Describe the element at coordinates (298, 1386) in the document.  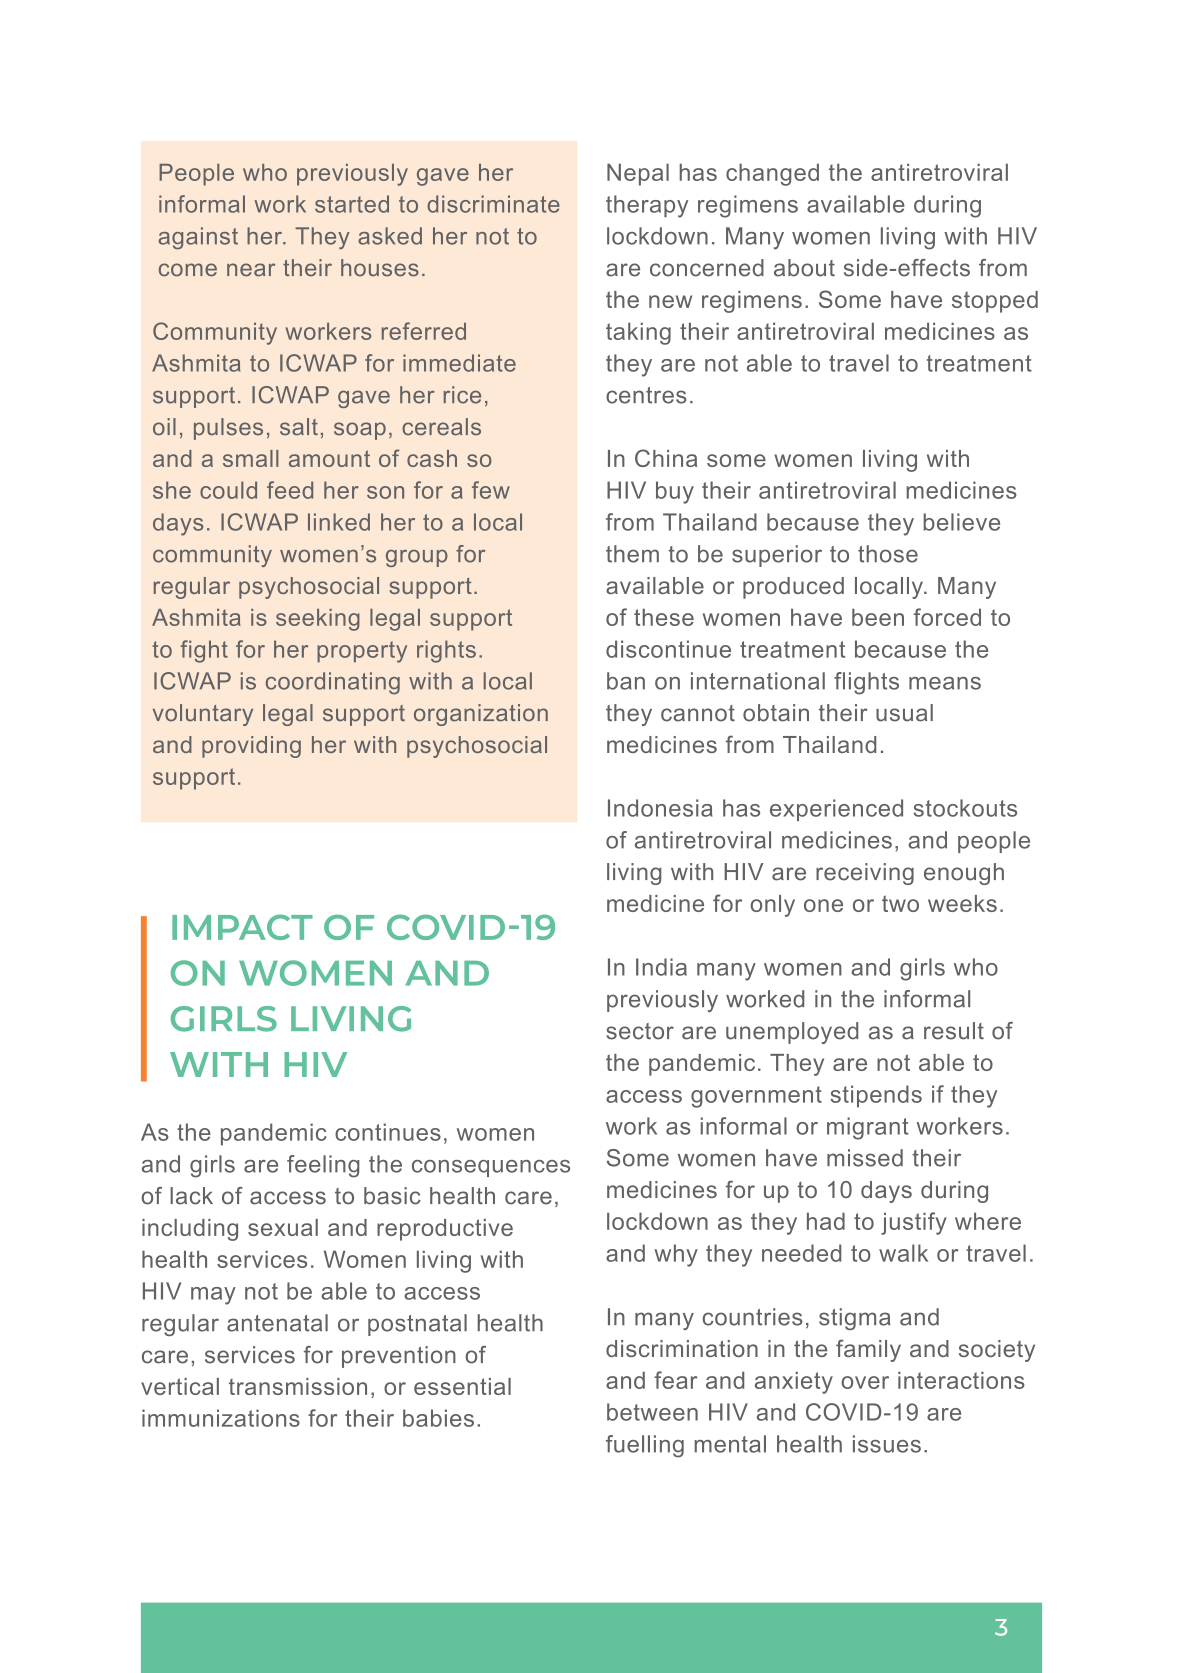
I see `transmission` at that location.
